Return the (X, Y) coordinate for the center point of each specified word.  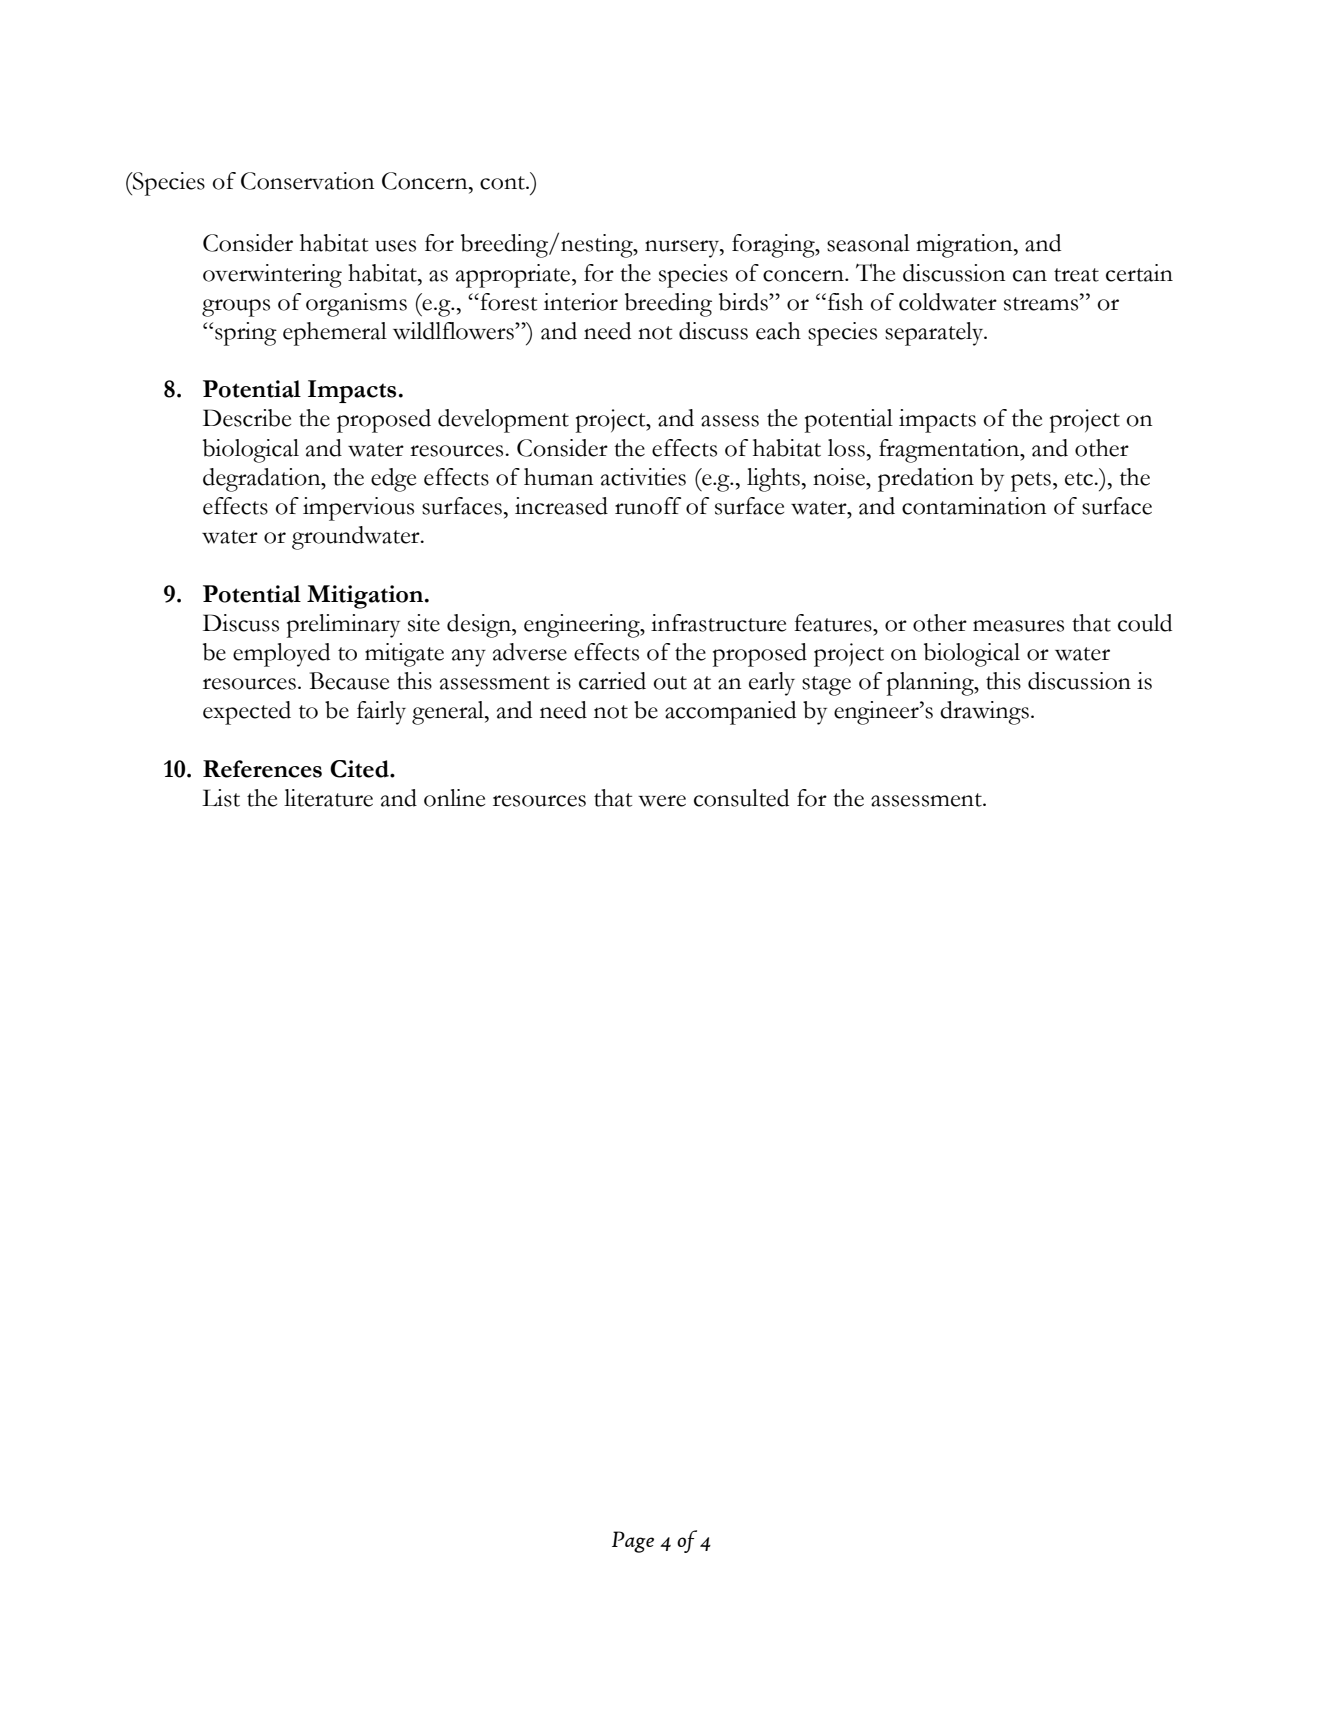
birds (744, 302)
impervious (358, 509)
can (1030, 276)
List (221, 798)
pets (1031, 482)
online (454, 798)
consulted (741, 798)
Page (633, 1542)
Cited (360, 769)
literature (328, 798)
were (662, 801)
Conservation (308, 181)
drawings (984, 713)
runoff (648, 506)
